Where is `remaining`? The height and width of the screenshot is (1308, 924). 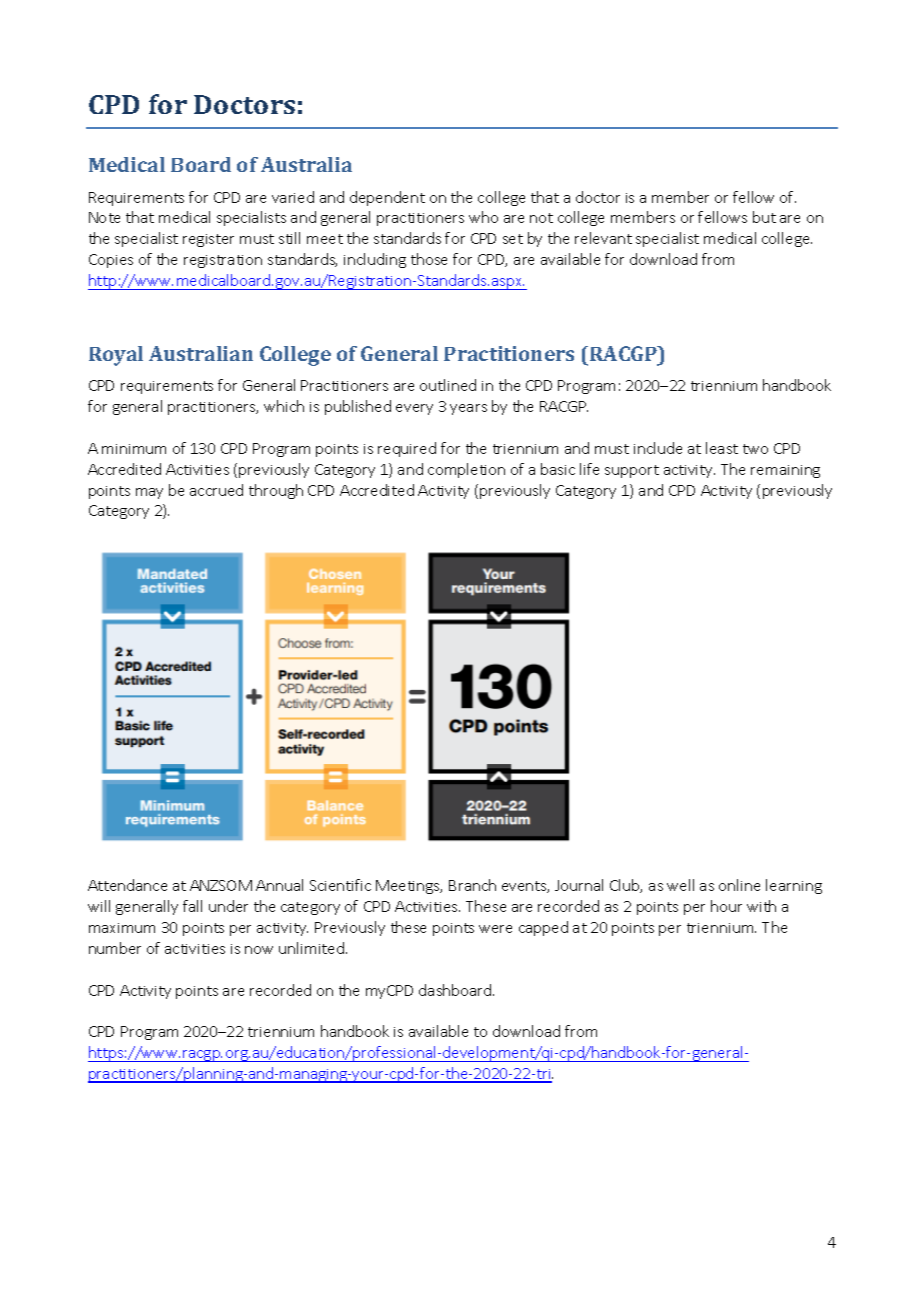
remaining is located at coordinates (785, 471).
